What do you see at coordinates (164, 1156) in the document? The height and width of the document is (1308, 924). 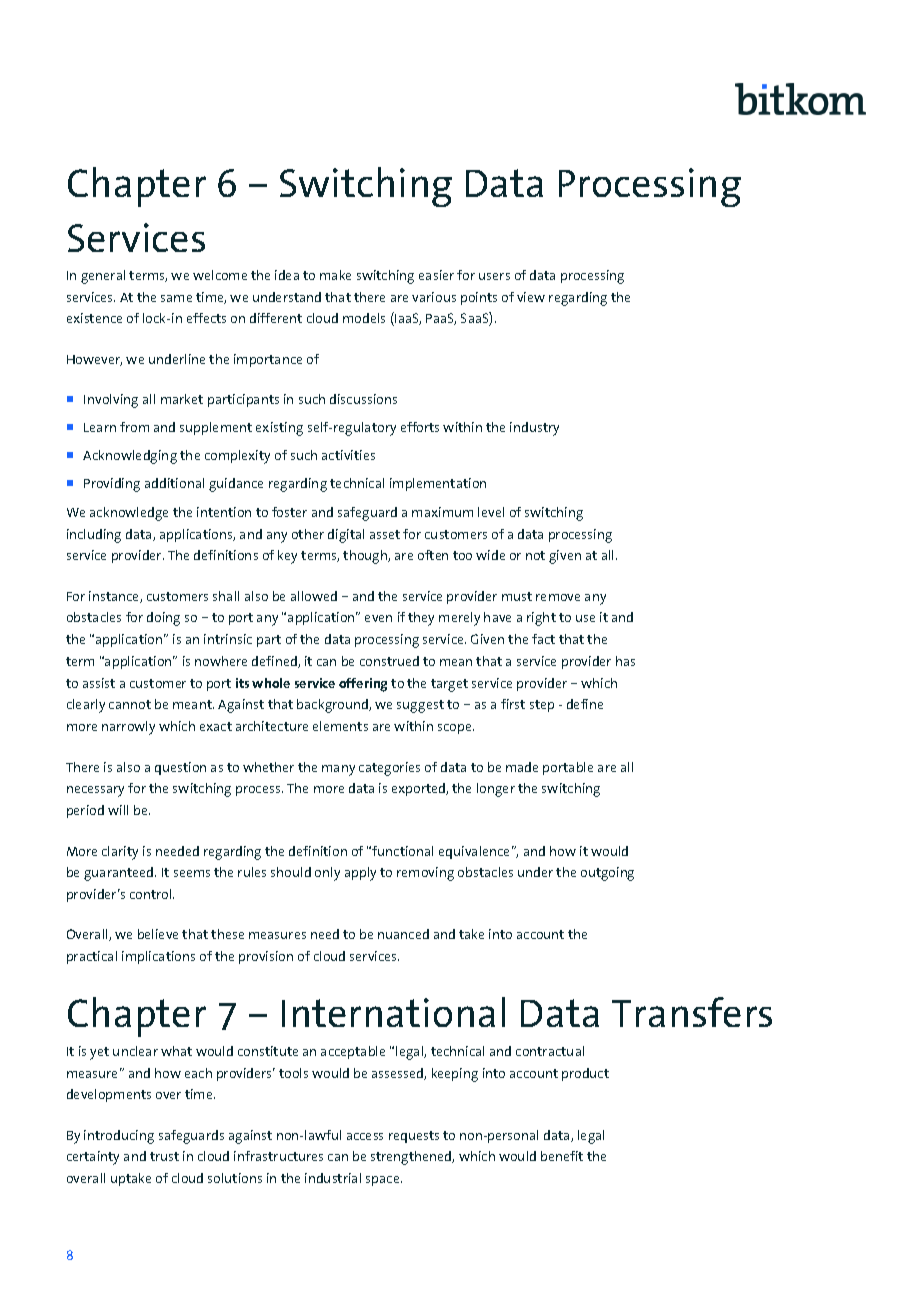 I see `trust` at bounding box center [164, 1156].
